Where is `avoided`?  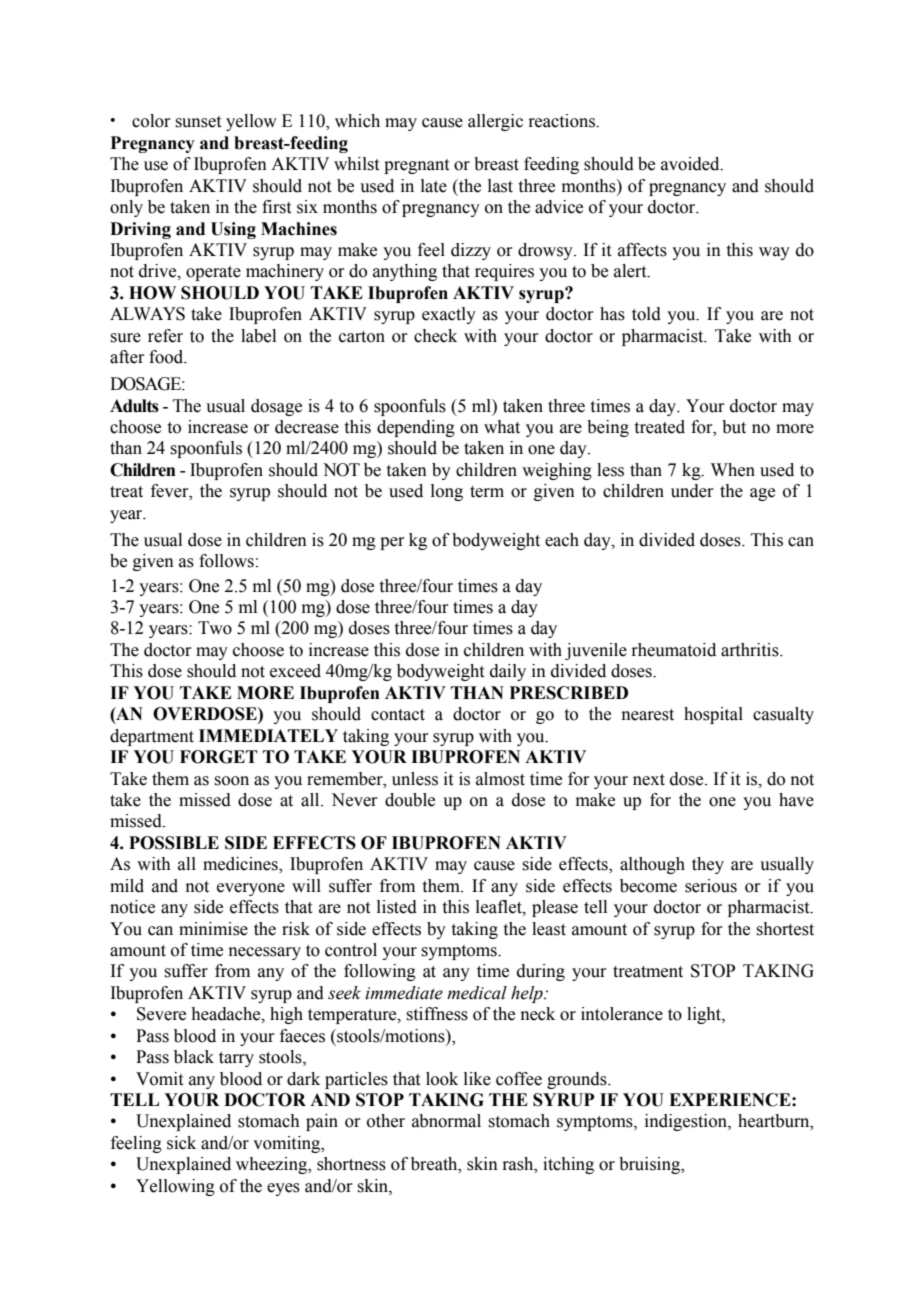
avoided is located at coordinates (691, 164).
